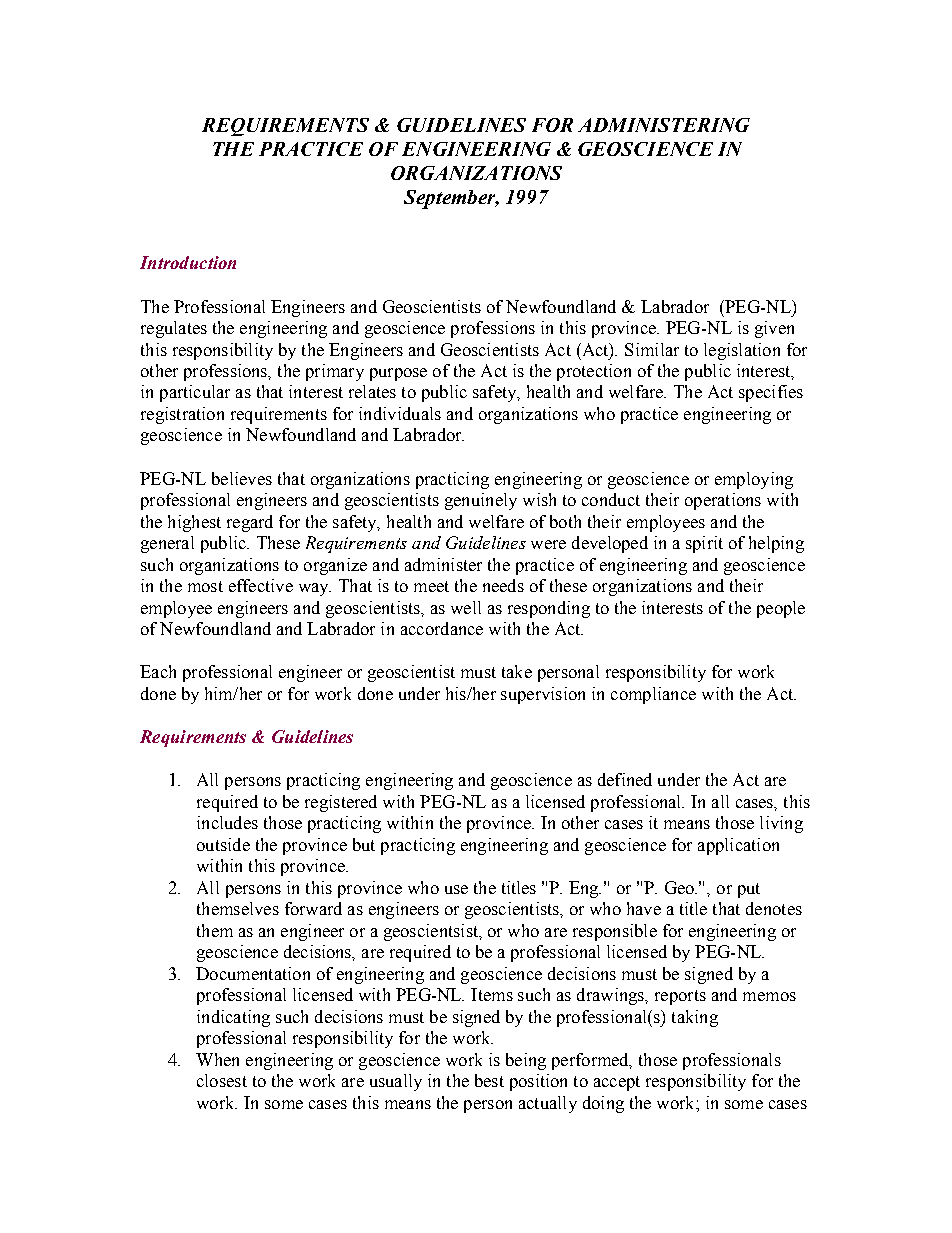 The width and height of the screenshot is (952, 1233). What do you see at coordinates (222, 1080) in the screenshot?
I see `closest` at bounding box center [222, 1080].
